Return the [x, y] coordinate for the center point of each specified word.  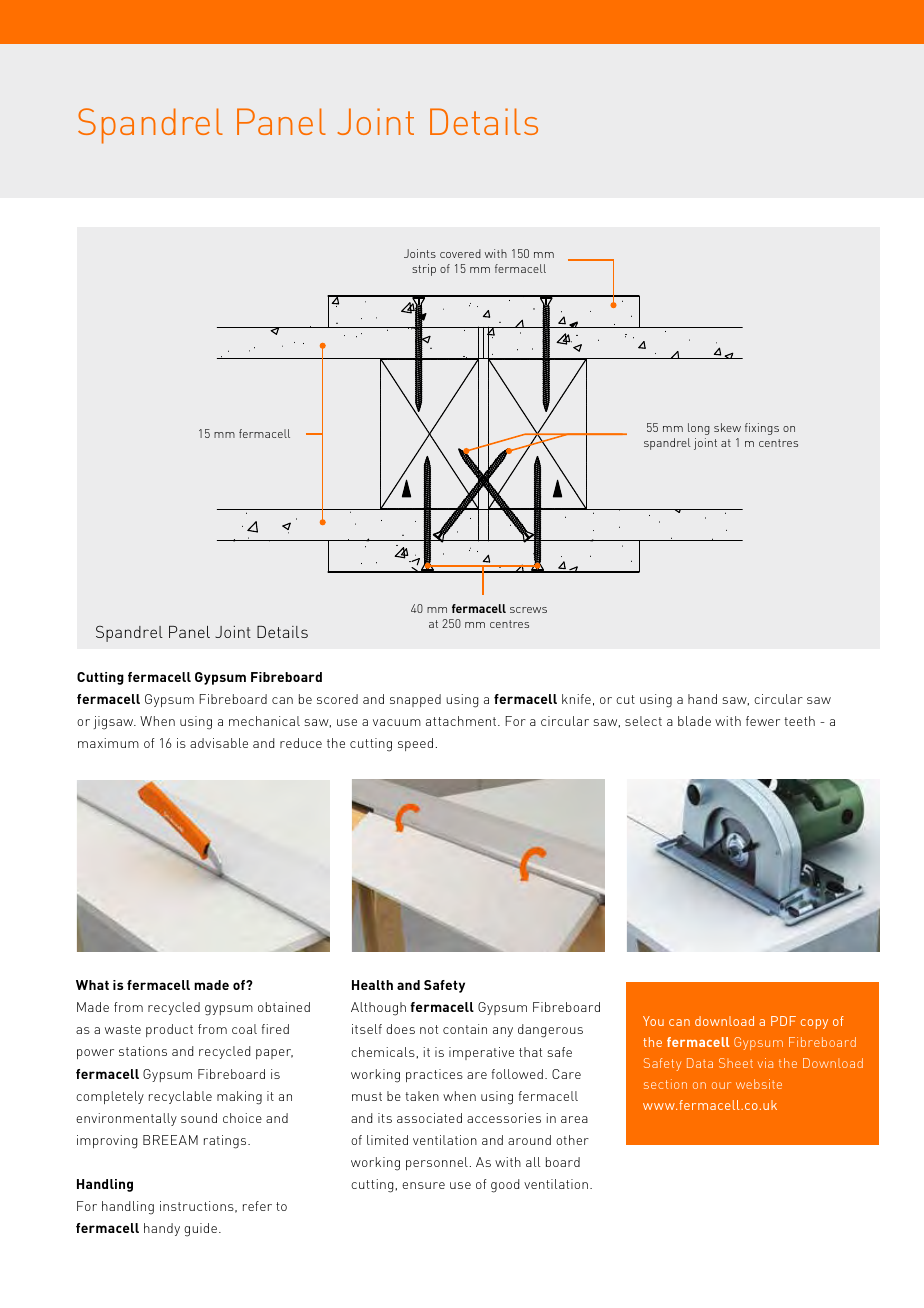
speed [415, 744]
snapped [415, 700]
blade [694, 721]
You [653, 1021]
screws [528, 610]
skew [727, 427]
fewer [763, 721]
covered [460, 253]
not [429, 1029]
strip [424, 270]
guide [200, 1230]
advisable [219, 743]
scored [337, 699]
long [699, 429]
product [169, 1030]
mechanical [264, 721]
